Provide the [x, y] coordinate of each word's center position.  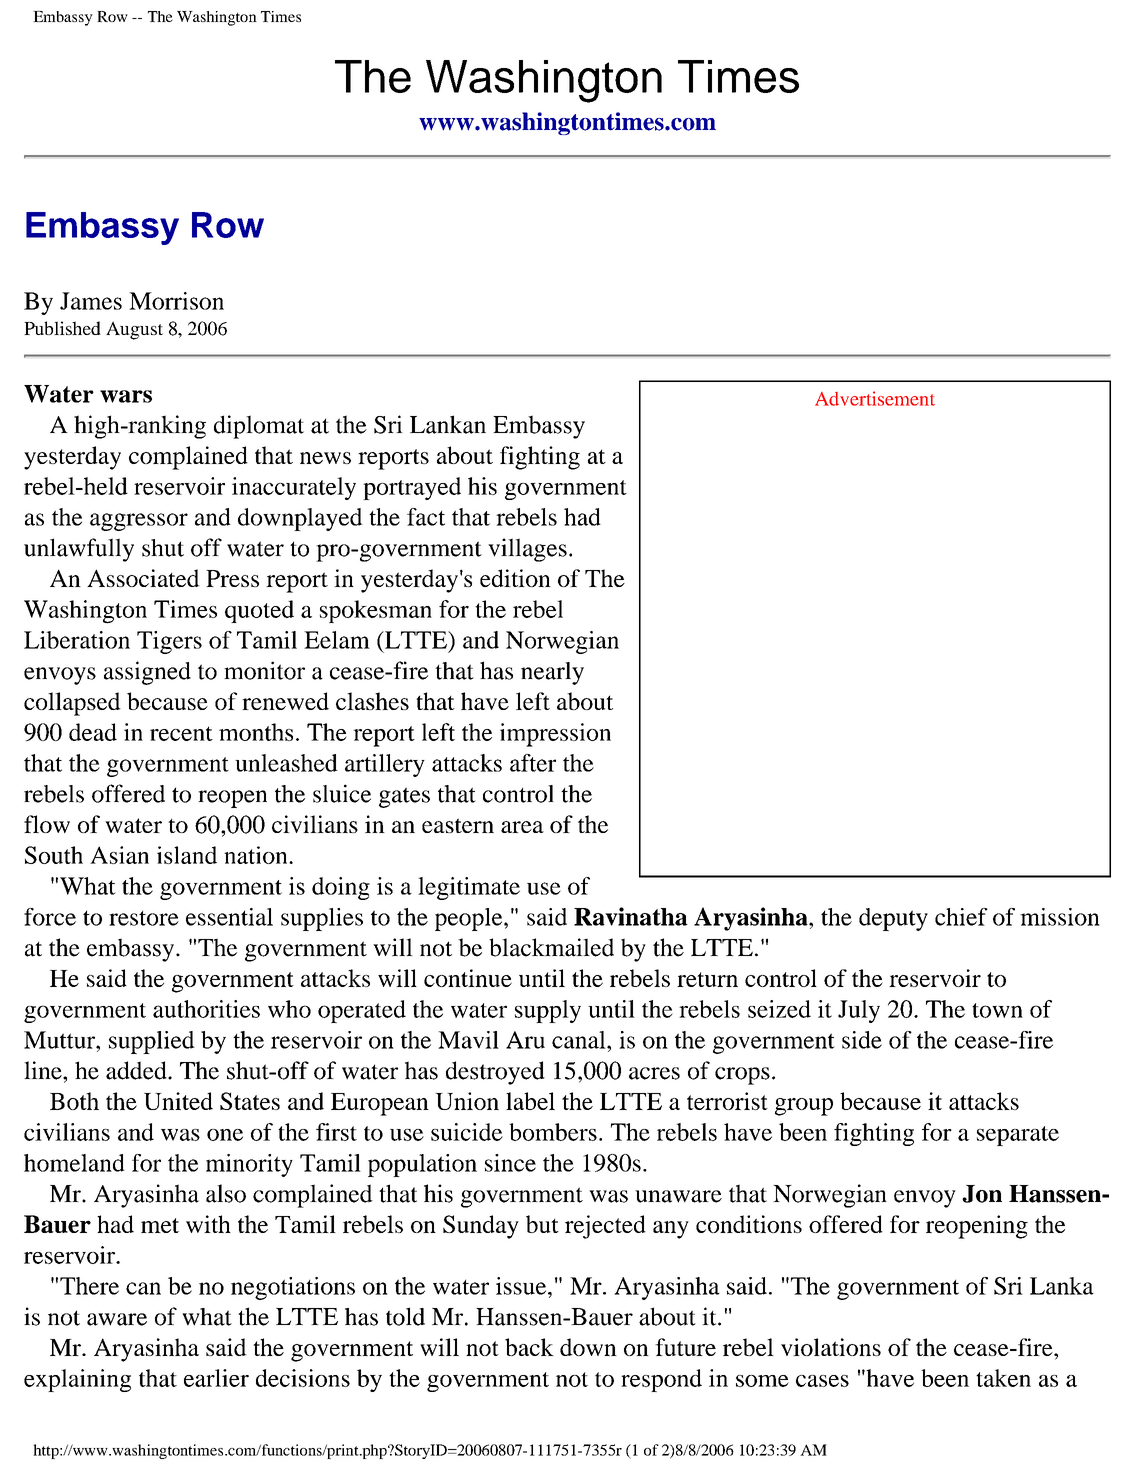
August [134, 330]
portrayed [412, 488]
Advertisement [875, 398]
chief [961, 917]
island [187, 855]
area [522, 827]
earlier [216, 1378]
